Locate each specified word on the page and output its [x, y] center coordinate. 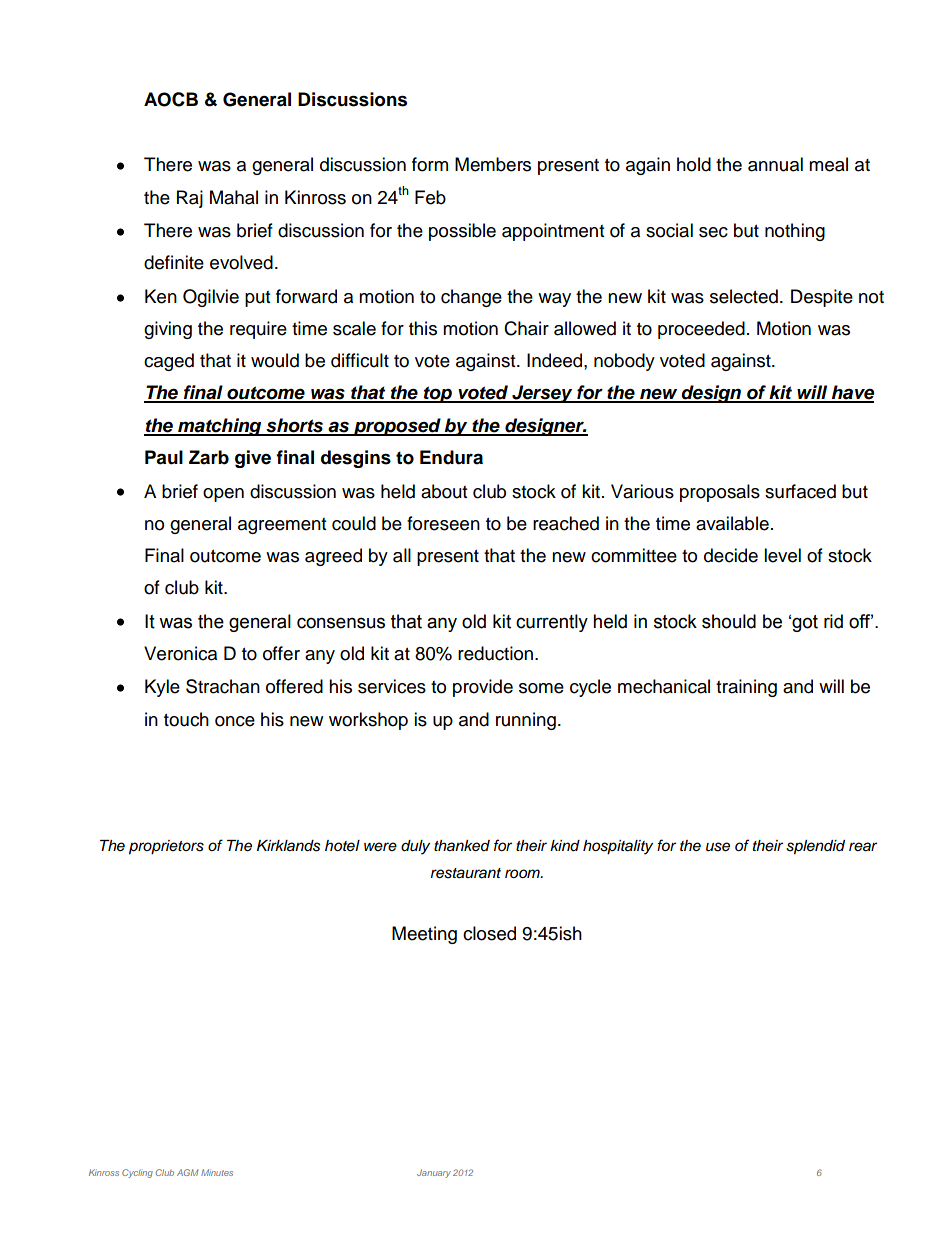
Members [493, 164]
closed [489, 933]
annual [775, 164]
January [434, 1173]
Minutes [217, 1172]
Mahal [234, 197]
